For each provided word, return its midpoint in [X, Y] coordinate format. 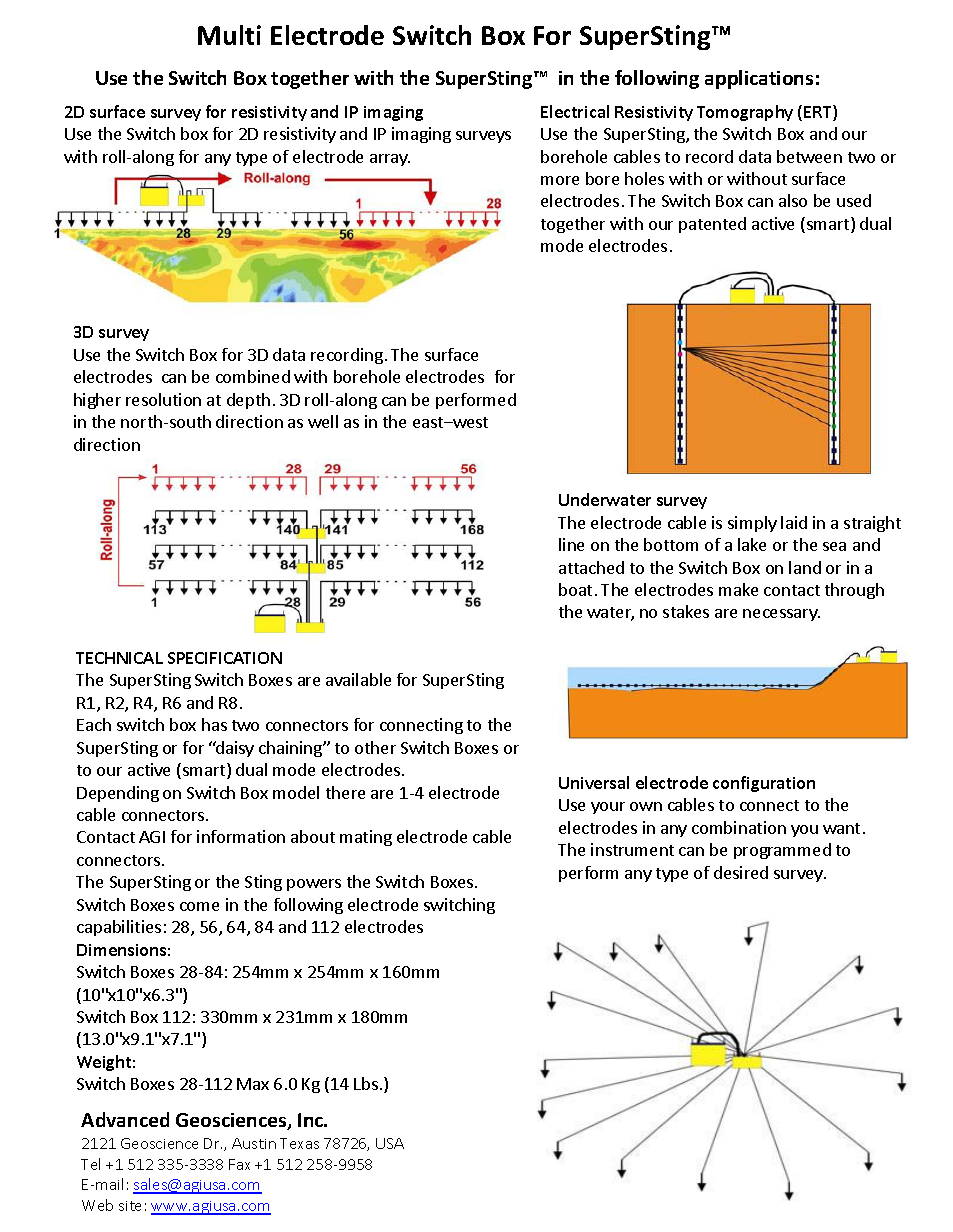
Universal [594, 782]
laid [794, 522]
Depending [118, 794]
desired [741, 872]
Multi [229, 35]
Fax [239, 1164]
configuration [764, 784]
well [323, 421]
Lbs [366, 1083]
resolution [163, 399]
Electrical [575, 111]
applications [759, 79]
